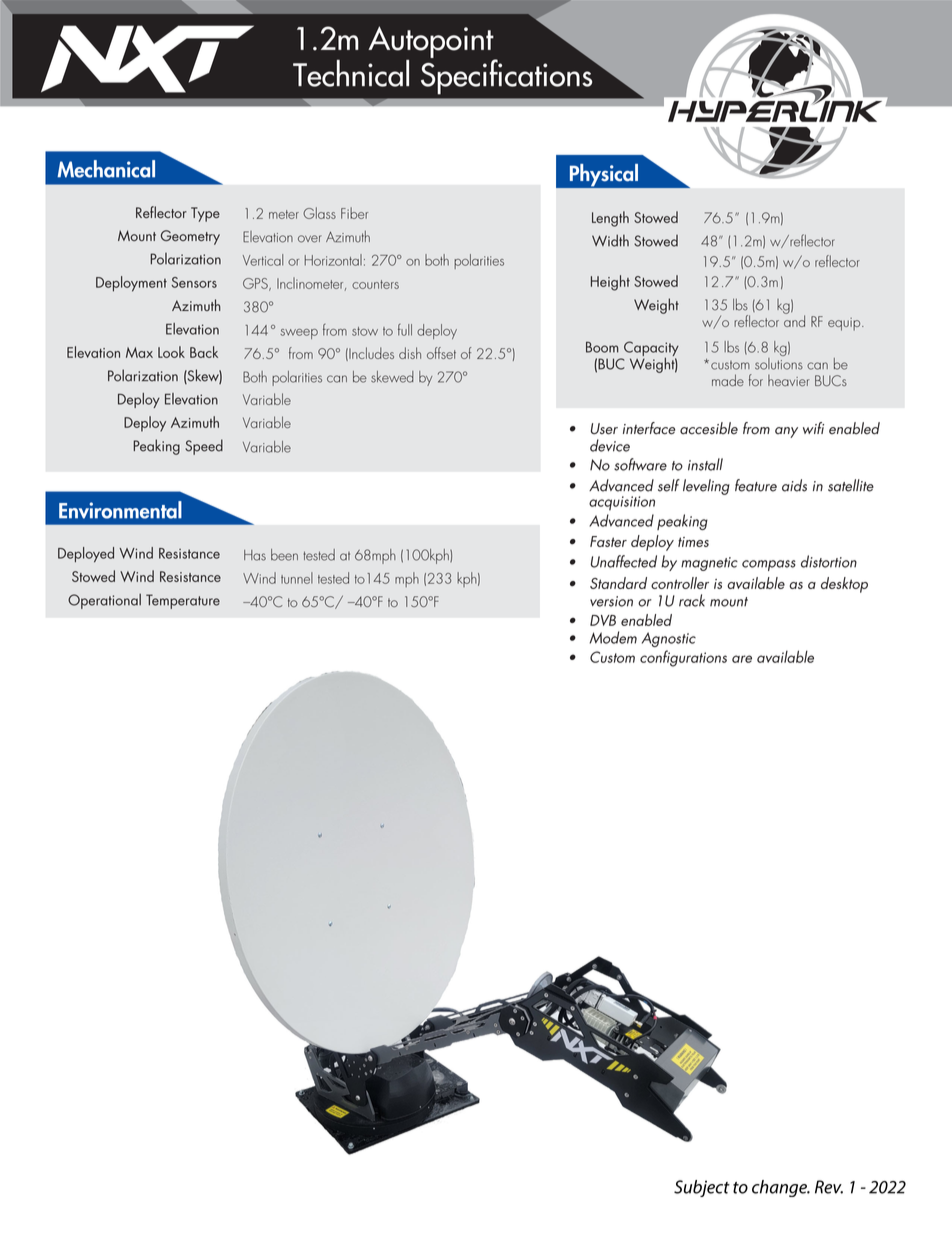 This document has width=952, height=1233. I want to click on solutions, so click(779, 362).
